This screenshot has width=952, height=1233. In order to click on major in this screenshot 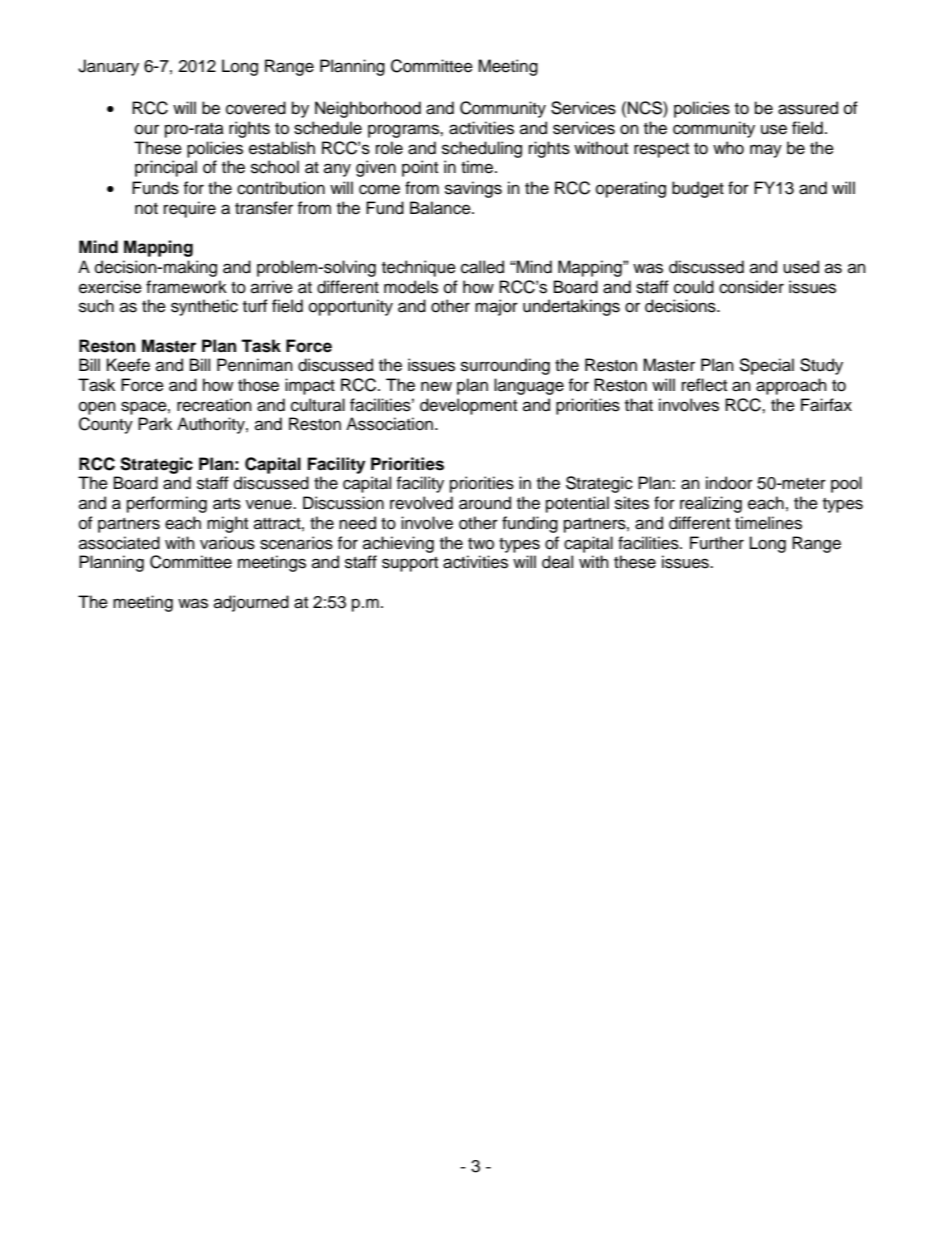, I will do `click(496, 307)`.
